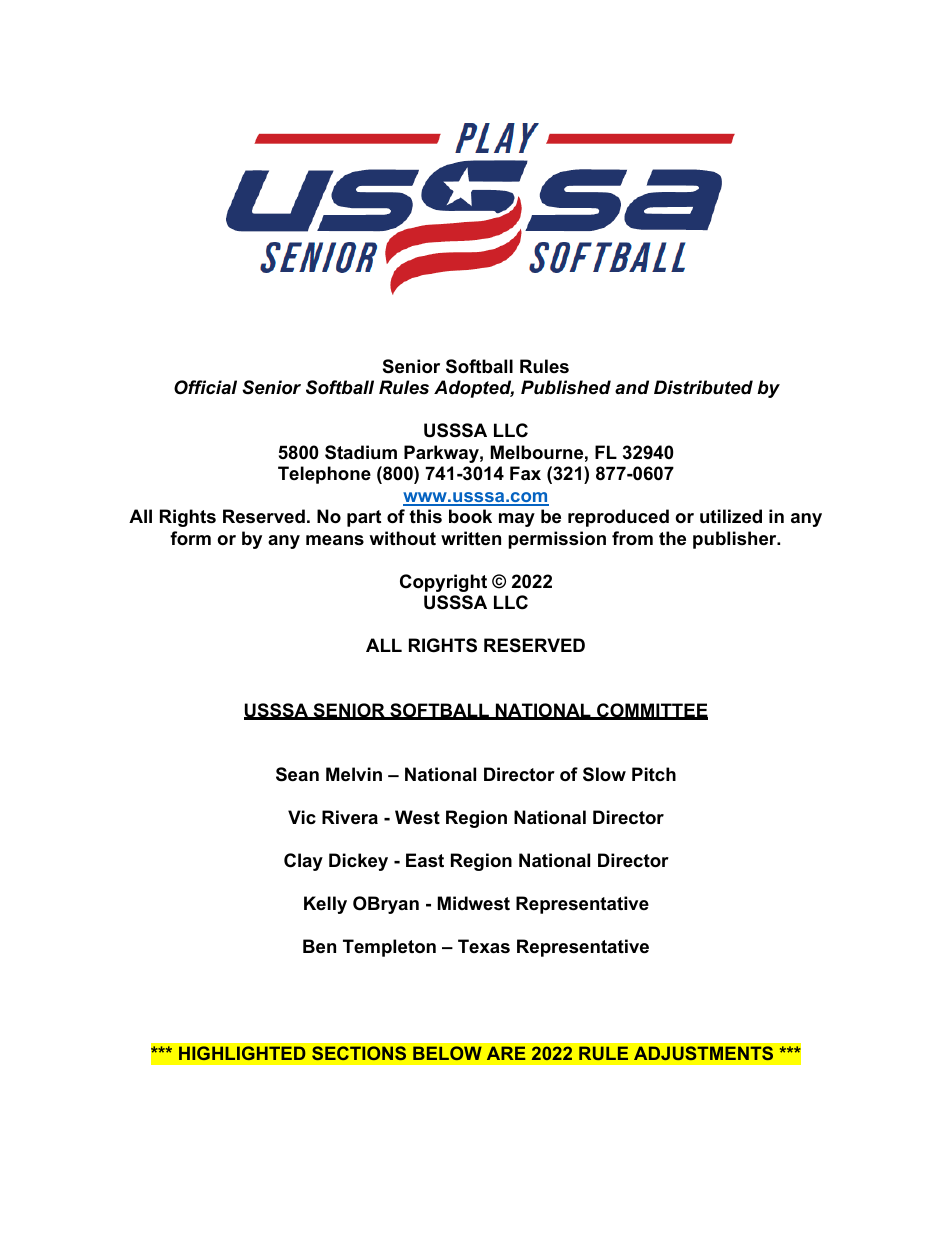 The height and width of the page is (1233, 952). I want to click on Distributed, so click(703, 387).
